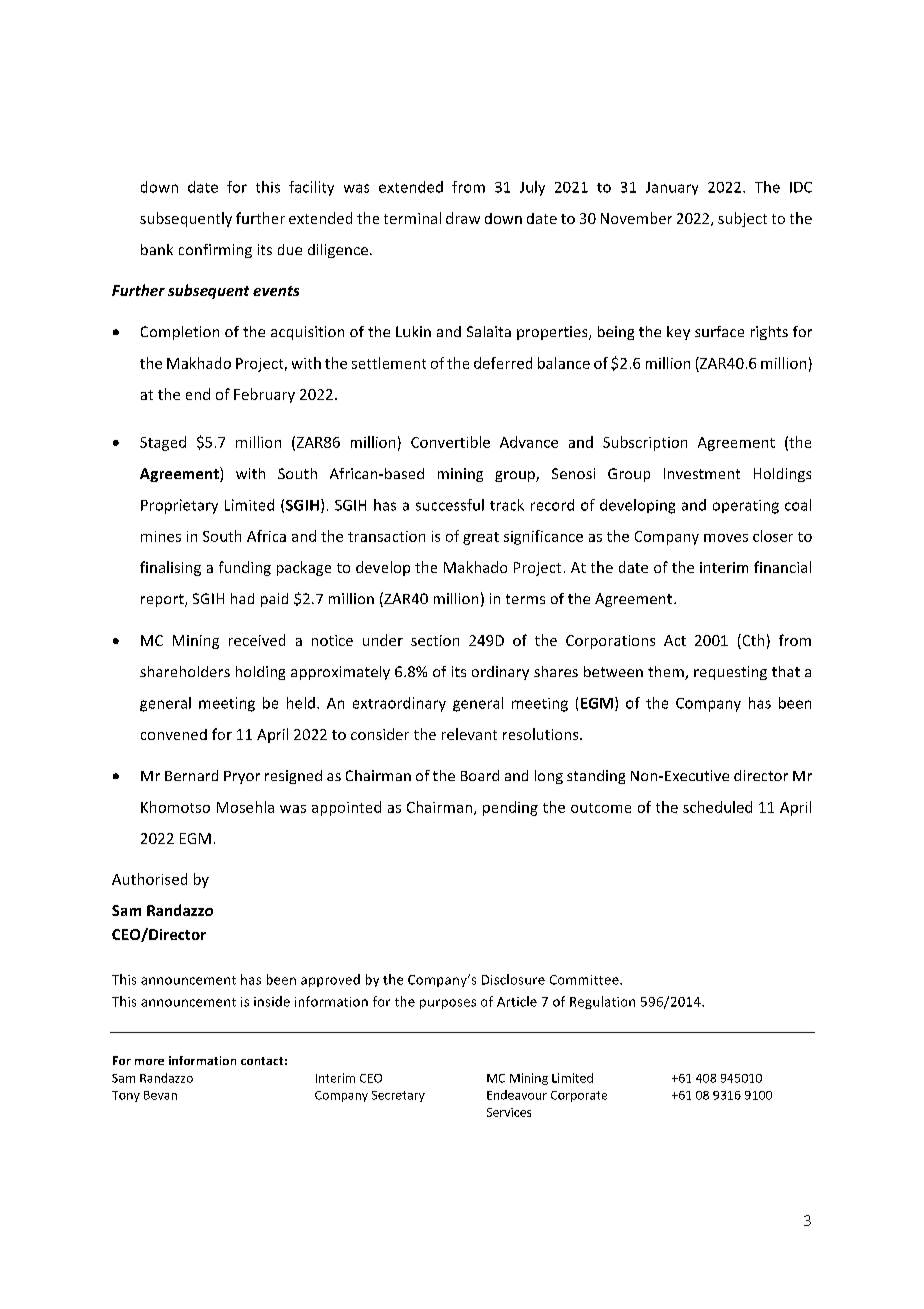 This screenshot has width=924, height=1309. I want to click on shareholders, so click(185, 671).
